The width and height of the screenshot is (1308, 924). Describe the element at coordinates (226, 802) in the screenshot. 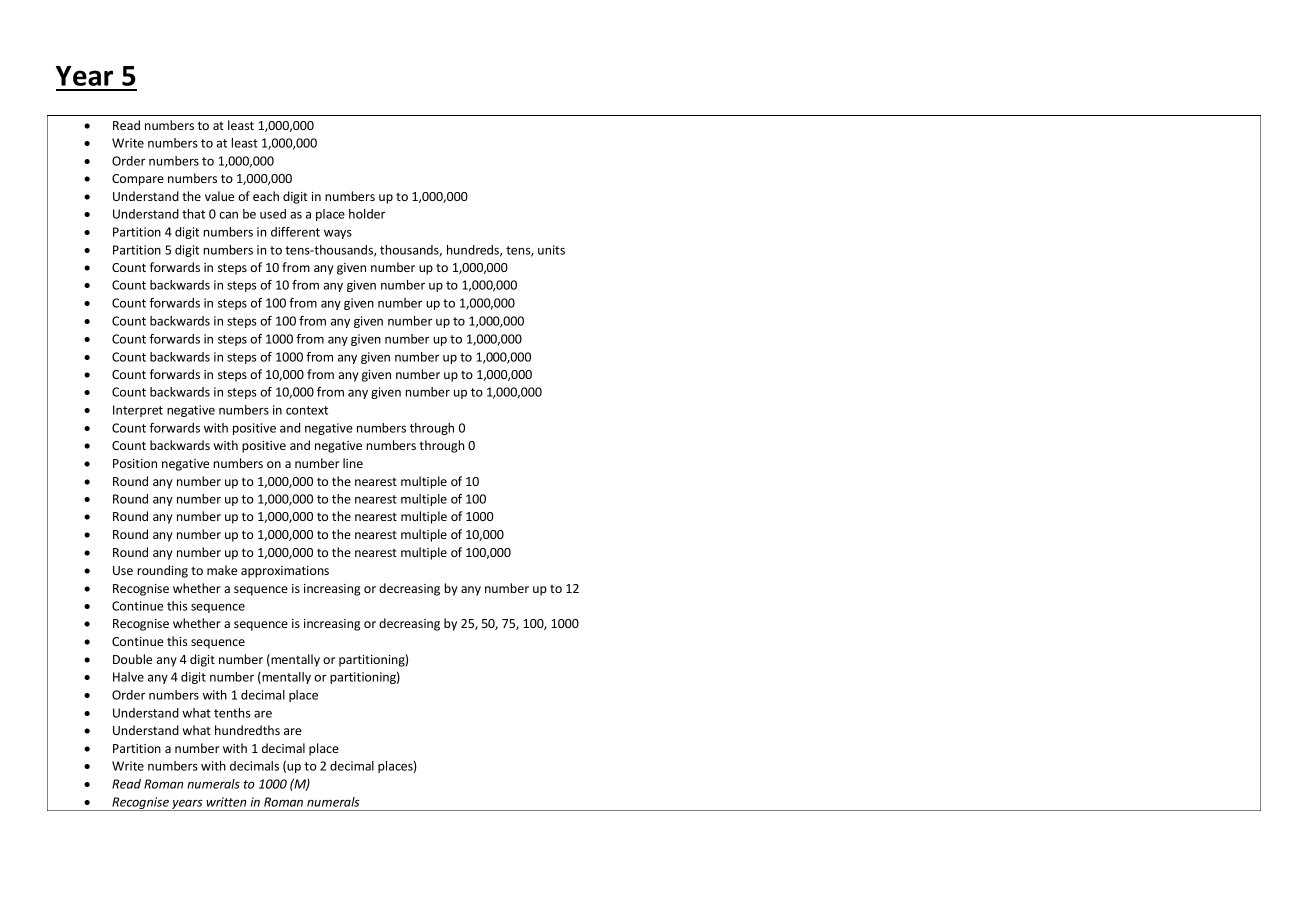

I see `written` at that location.
